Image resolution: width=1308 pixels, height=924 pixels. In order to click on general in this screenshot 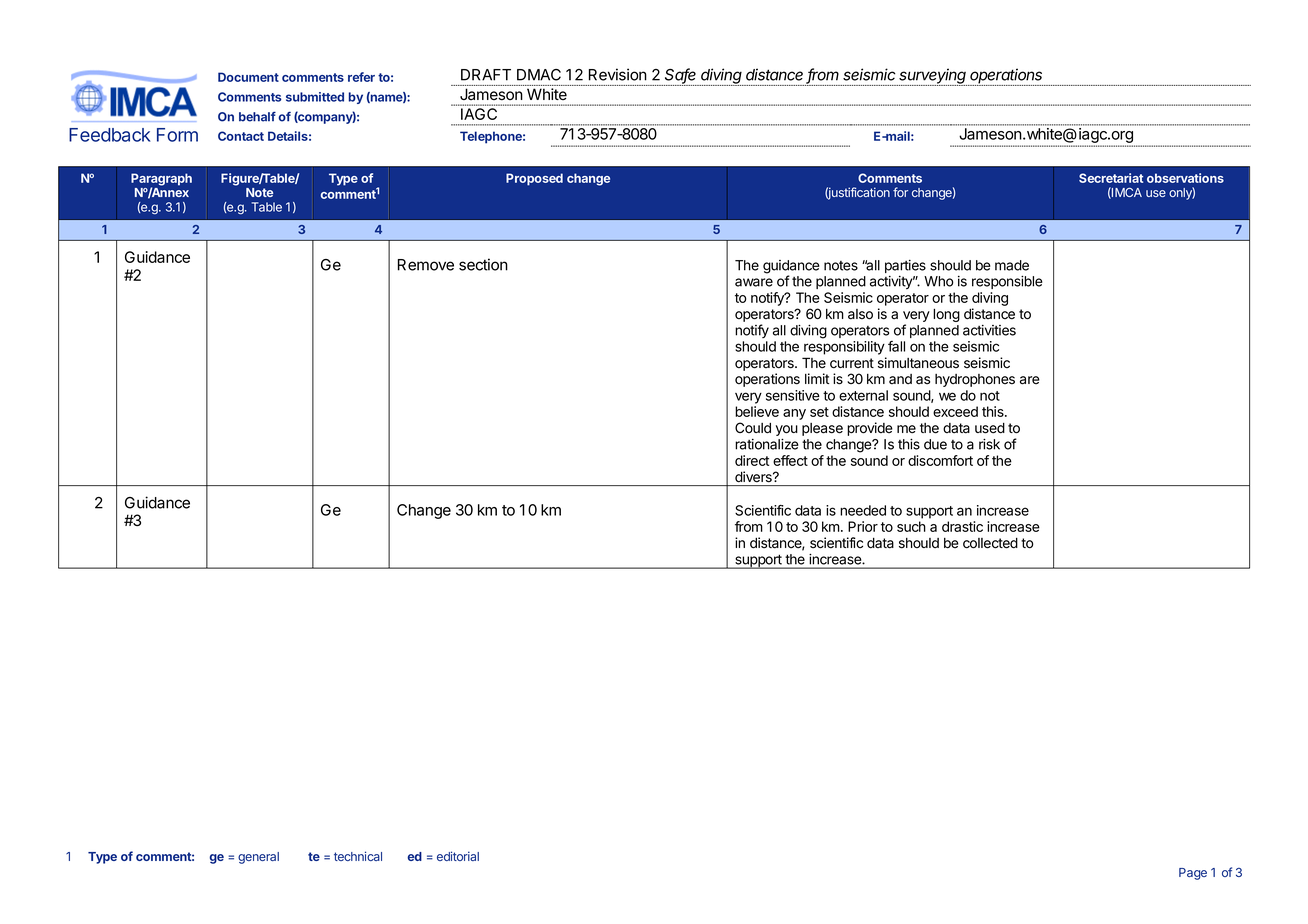, I will do `click(258, 858)`.
